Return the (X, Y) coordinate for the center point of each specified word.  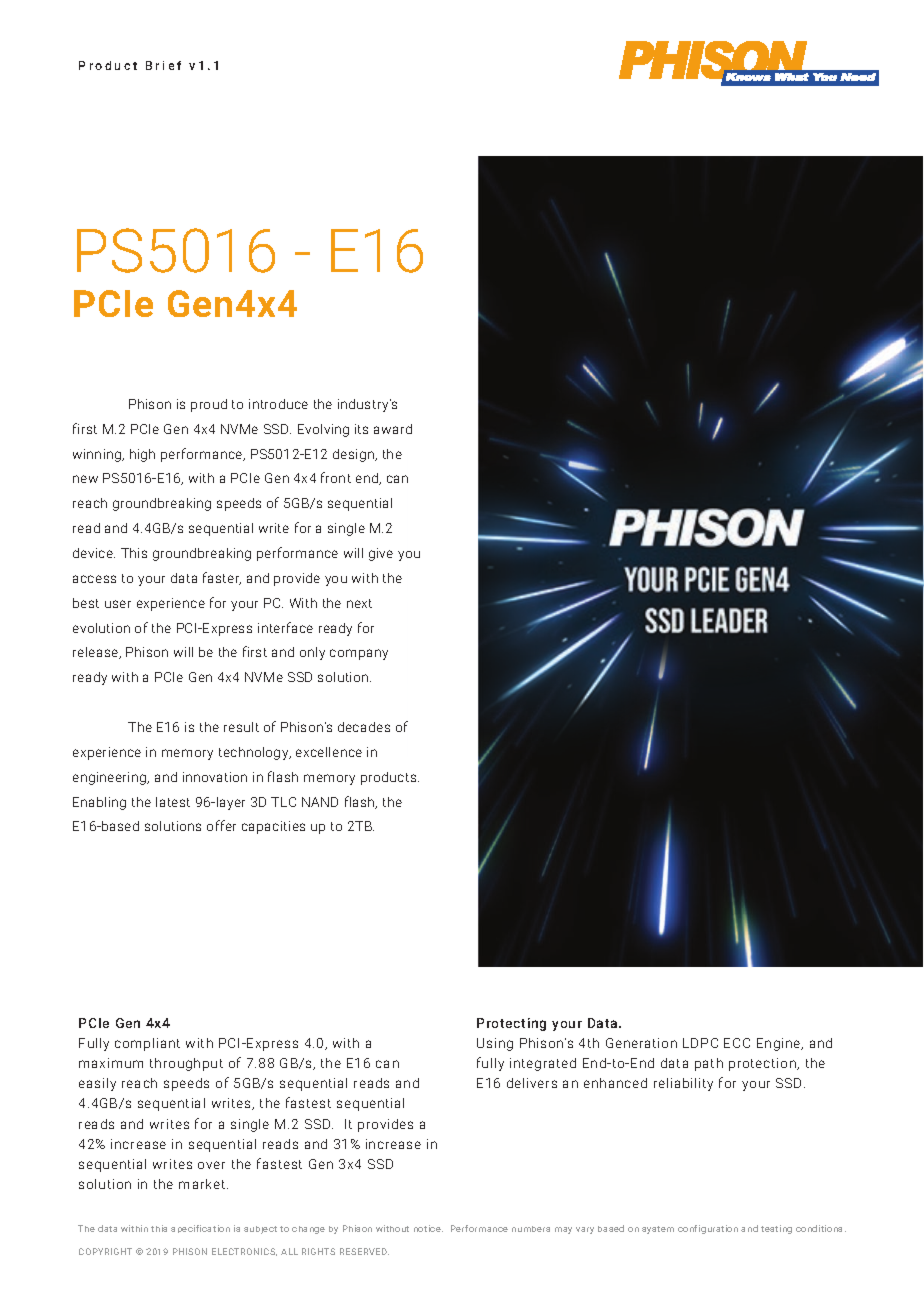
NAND (320, 802)
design (354, 455)
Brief (163, 65)
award (393, 429)
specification (200, 1229)
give (381, 554)
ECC (737, 1043)
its (361, 429)
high (142, 455)
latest (173, 802)
